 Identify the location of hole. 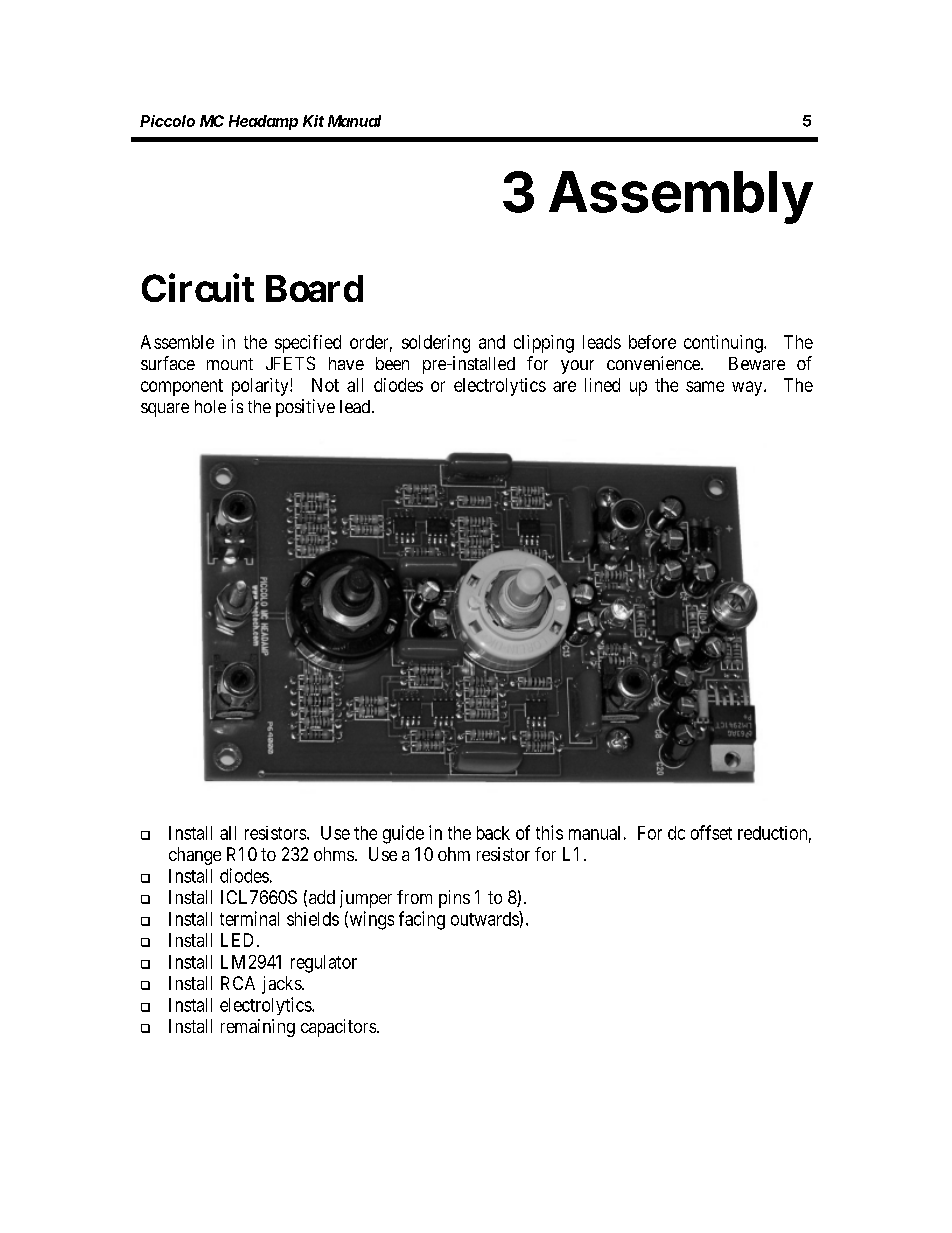
(210, 406).
